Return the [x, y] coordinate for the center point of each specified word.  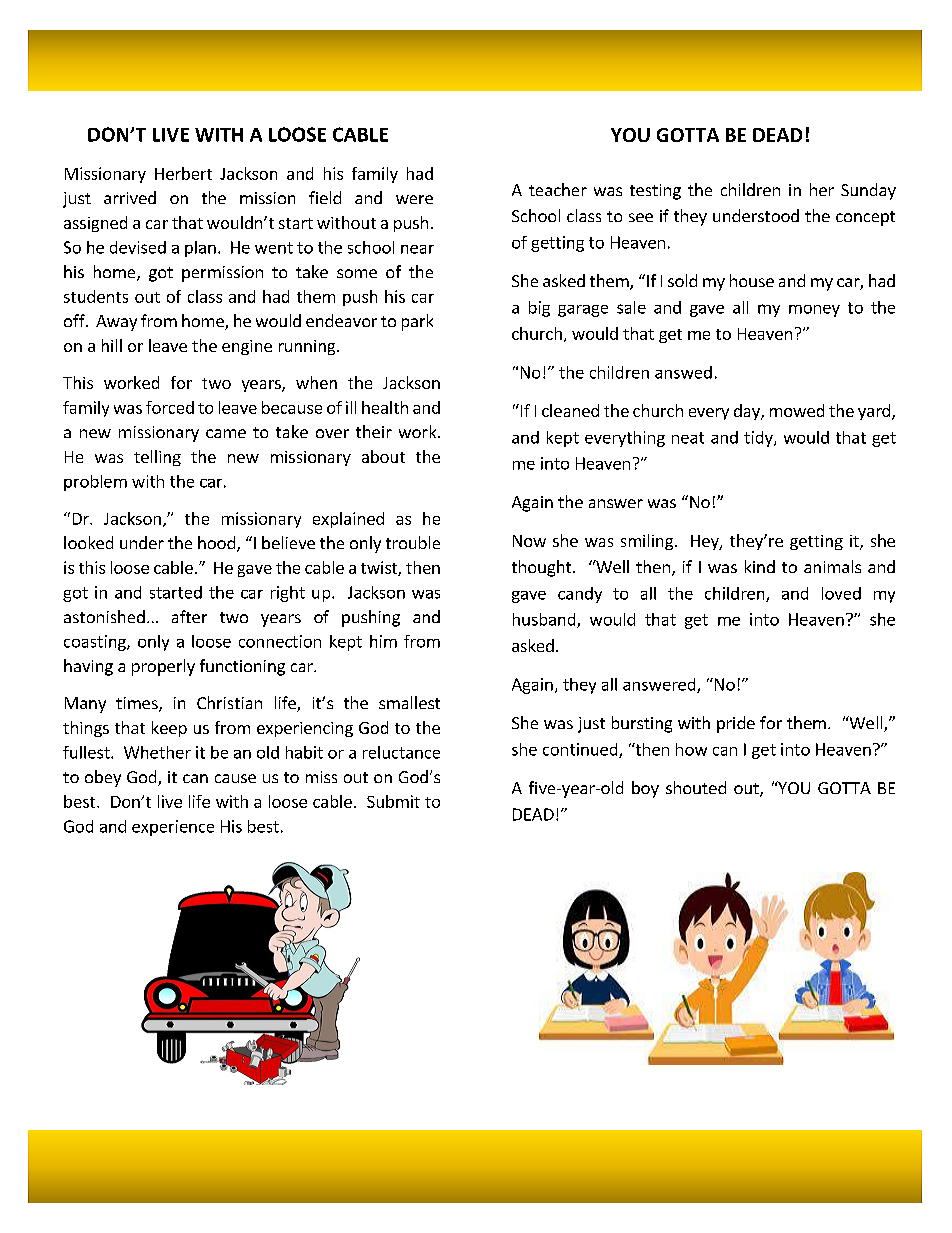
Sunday [868, 191]
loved [841, 593]
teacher [558, 189]
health [385, 407]
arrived [130, 197]
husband [545, 620]
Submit [393, 801]
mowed [797, 410]
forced [170, 407]
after [189, 616]
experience [173, 828]
